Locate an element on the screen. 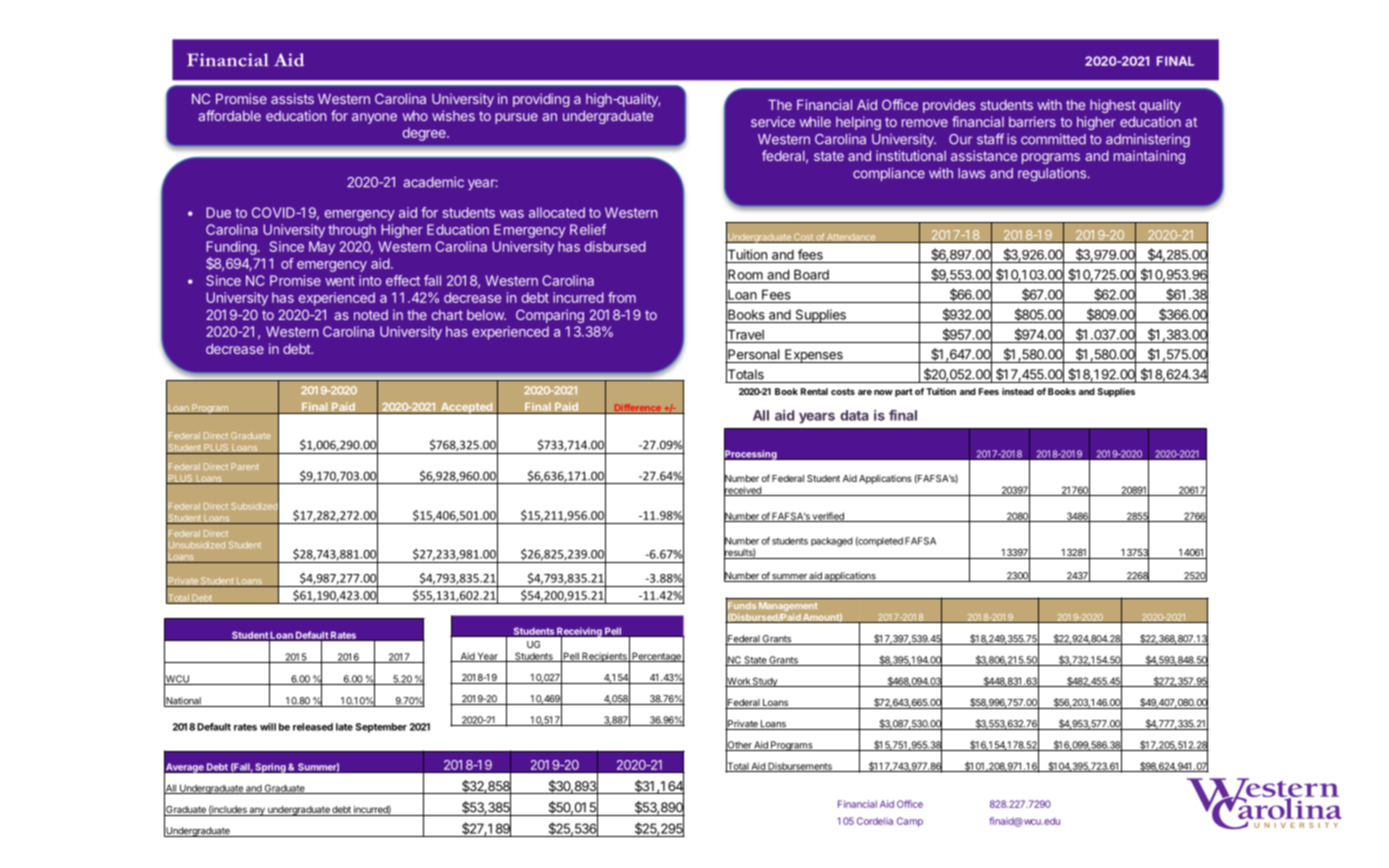  Percentage is located at coordinates (656, 657).
